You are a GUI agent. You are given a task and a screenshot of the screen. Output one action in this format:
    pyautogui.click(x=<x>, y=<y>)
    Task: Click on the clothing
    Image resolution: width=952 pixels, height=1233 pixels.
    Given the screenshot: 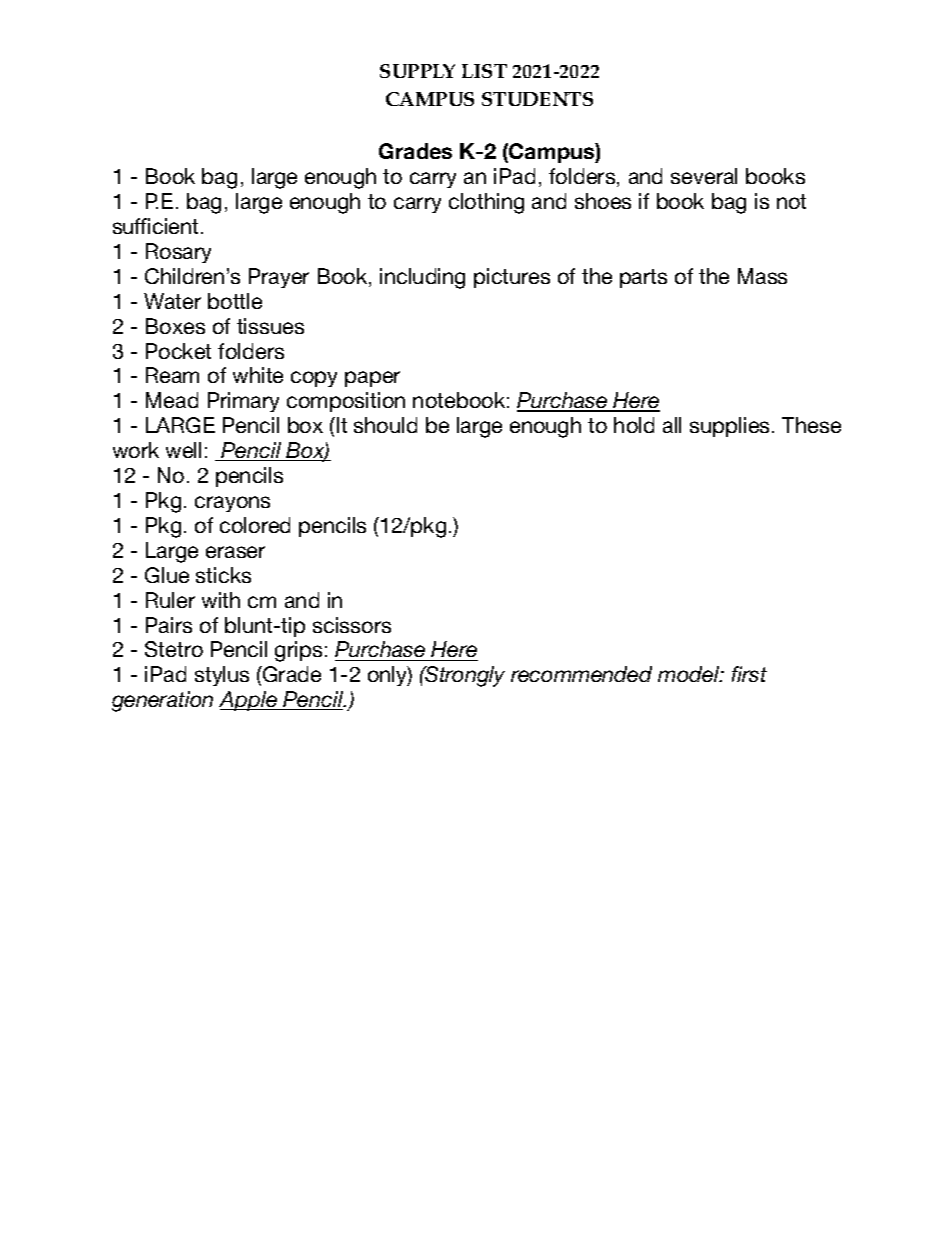 What is the action you would take?
    pyautogui.click(x=486, y=203)
